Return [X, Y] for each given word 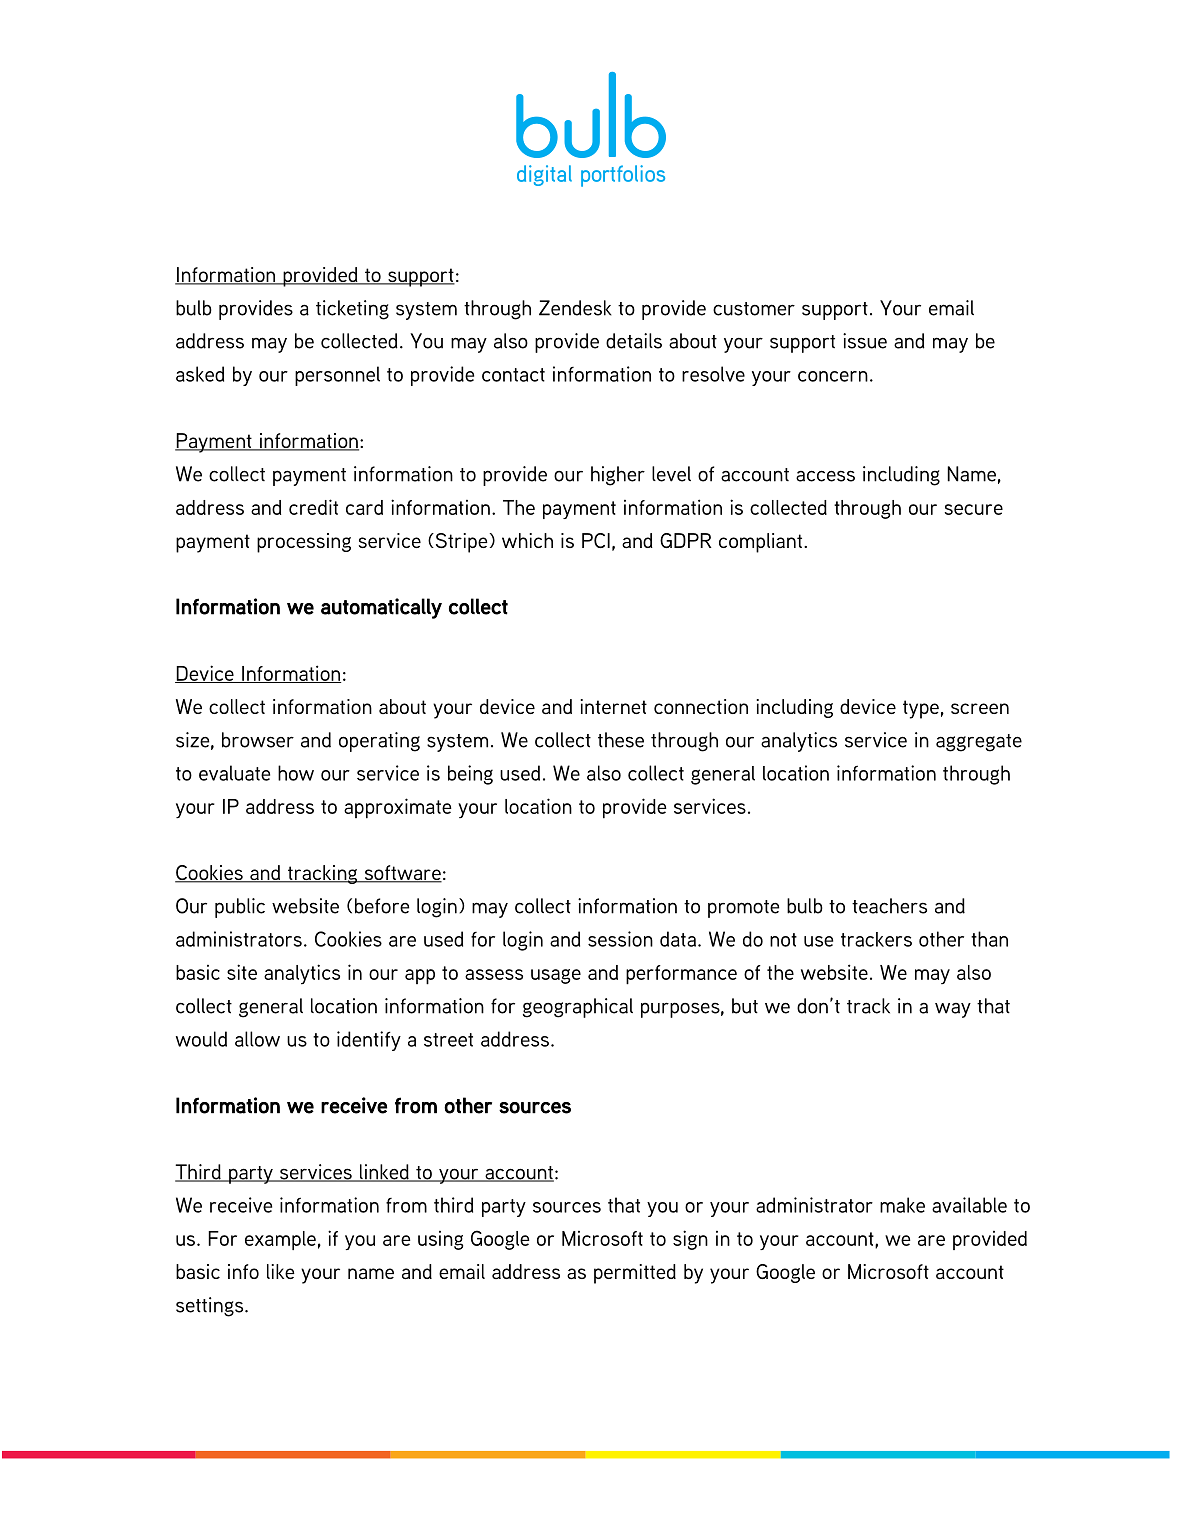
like [281, 1271]
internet [613, 706]
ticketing [352, 310]
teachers [889, 906]
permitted [635, 1274]
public [240, 908]
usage [556, 976]
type [921, 709]
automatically [381, 608]
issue [865, 341]
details [634, 341]
